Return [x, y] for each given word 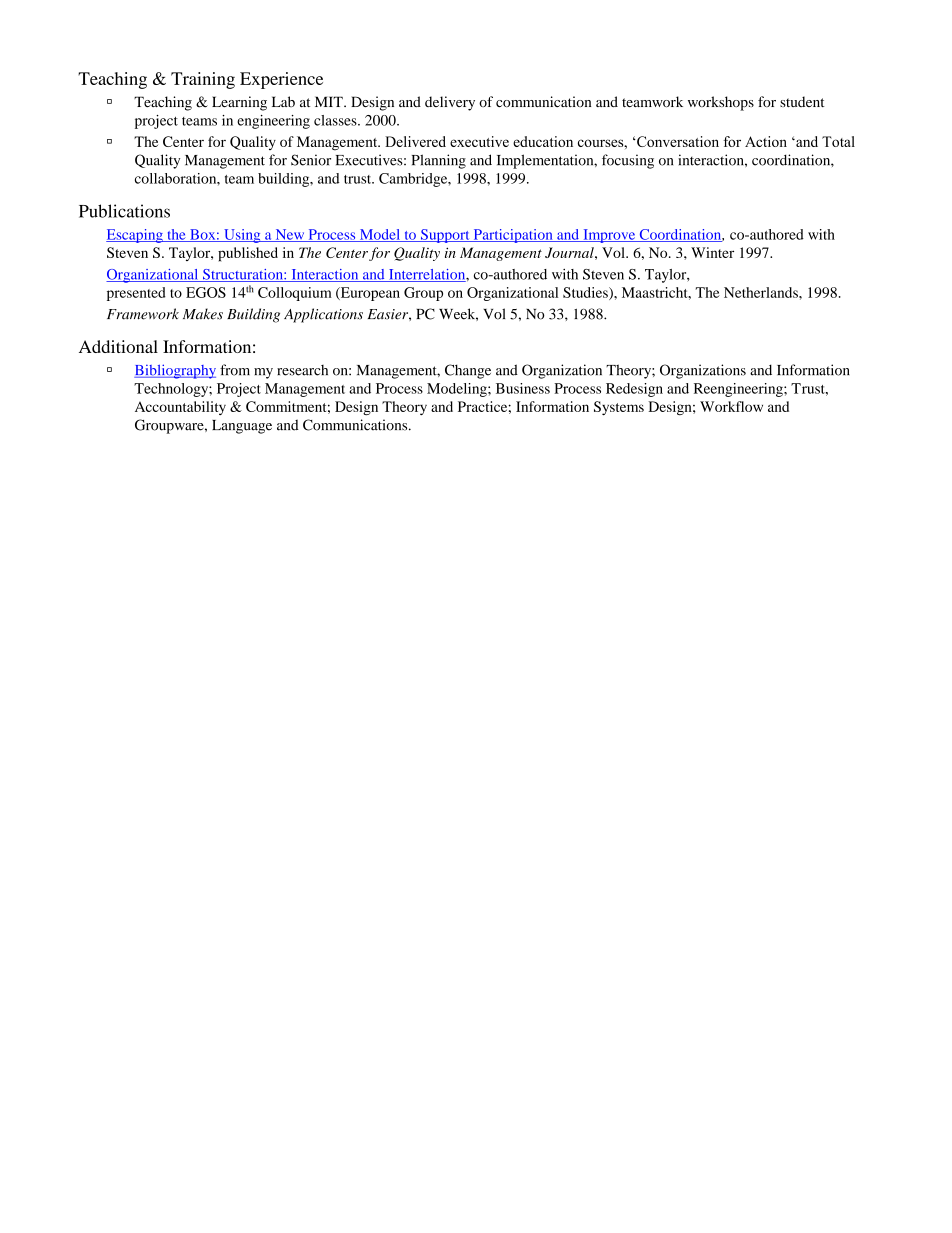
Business [523, 388]
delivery [450, 103]
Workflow [731, 406]
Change [468, 371]
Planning [439, 161]
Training [203, 80]
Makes [203, 314]
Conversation [677, 141]
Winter [712, 252]
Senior [311, 160]
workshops [721, 103]
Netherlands [762, 292]
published [248, 254]
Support [445, 236]
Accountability [180, 408]
